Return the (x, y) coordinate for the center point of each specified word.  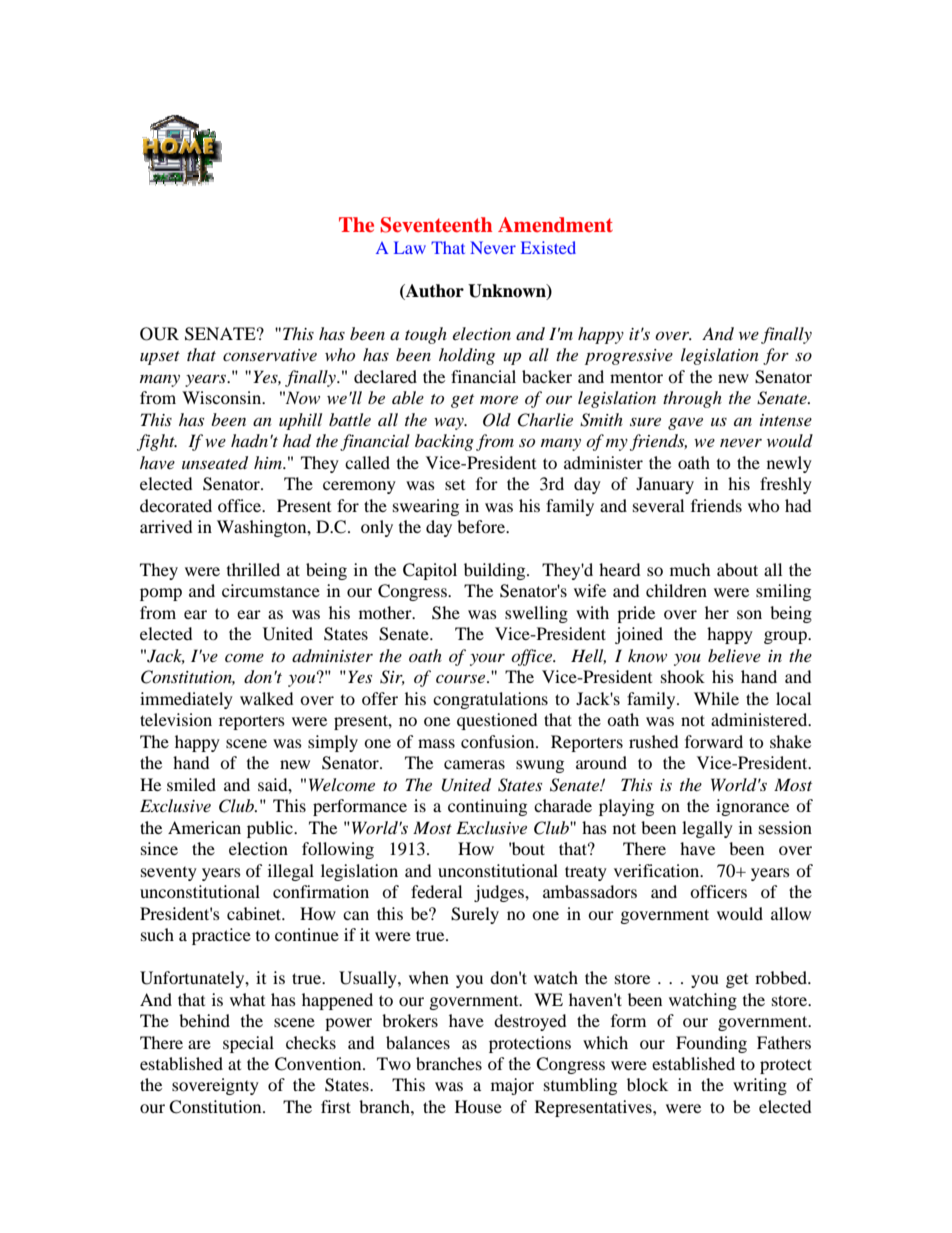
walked (266, 698)
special (248, 1044)
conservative (270, 355)
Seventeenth (436, 225)
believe (734, 655)
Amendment (555, 224)
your (487, 659)
